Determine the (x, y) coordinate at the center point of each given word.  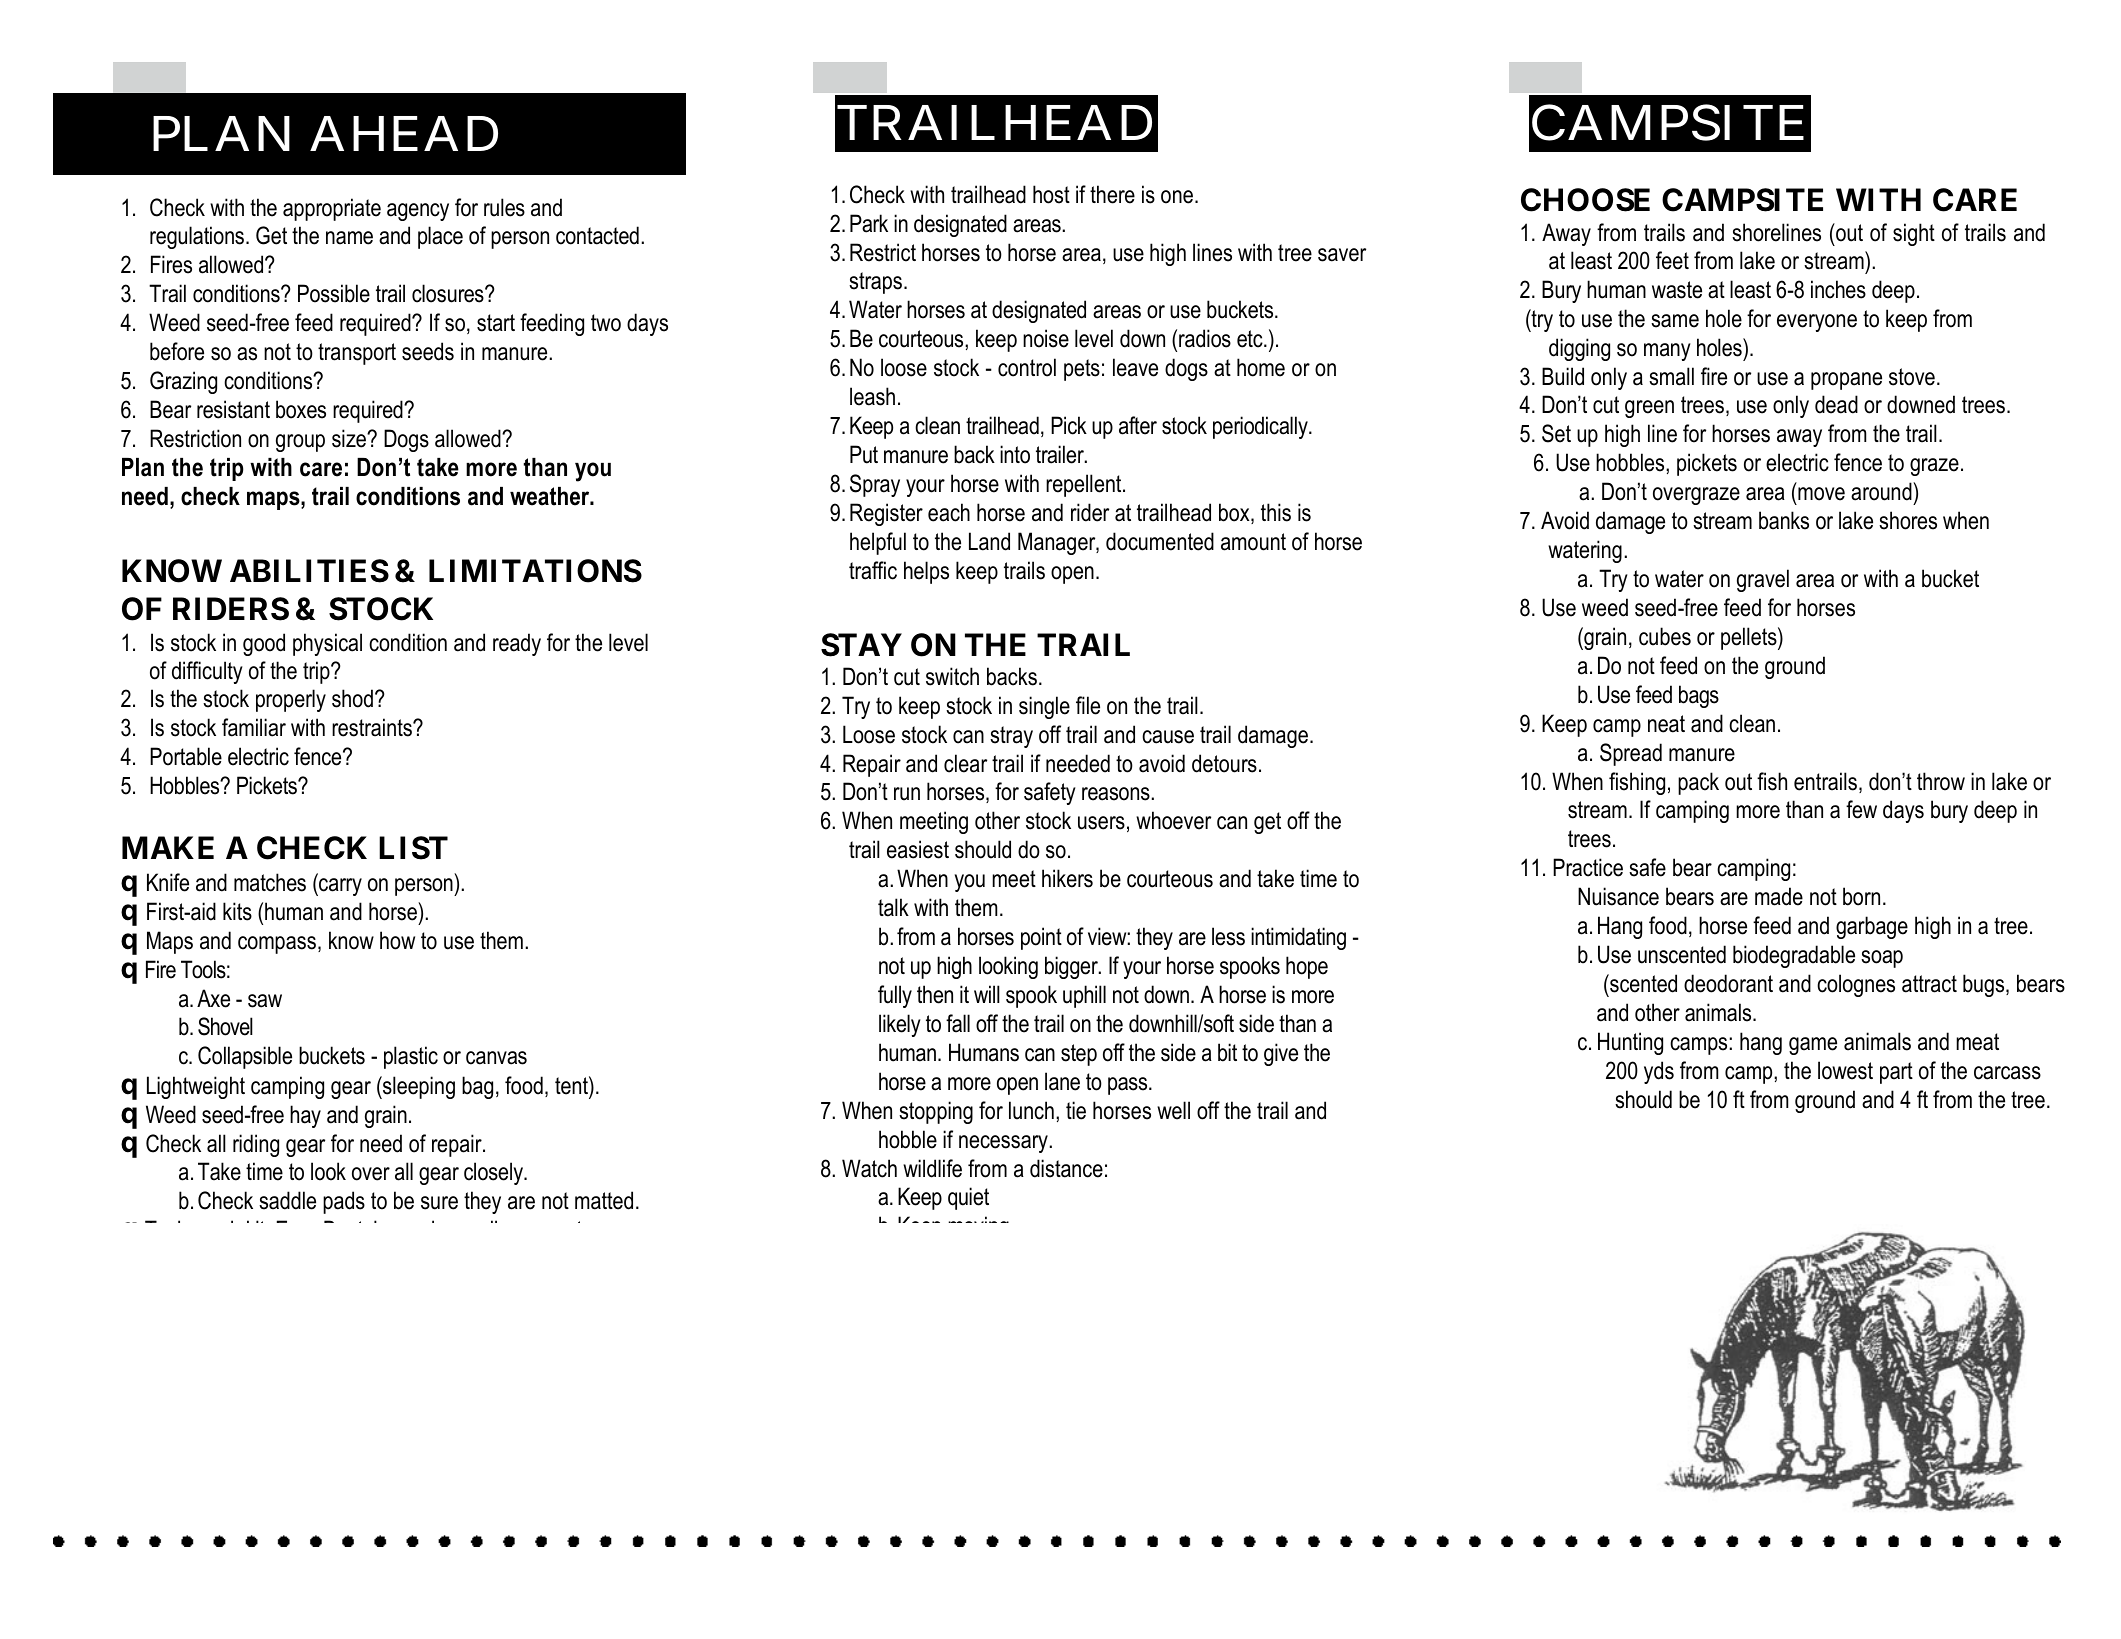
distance (1066, 1168)
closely (495, 1173)
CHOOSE (1585, 200)
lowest (1845, 1070)
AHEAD (404, 134)
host (1051, 194)
